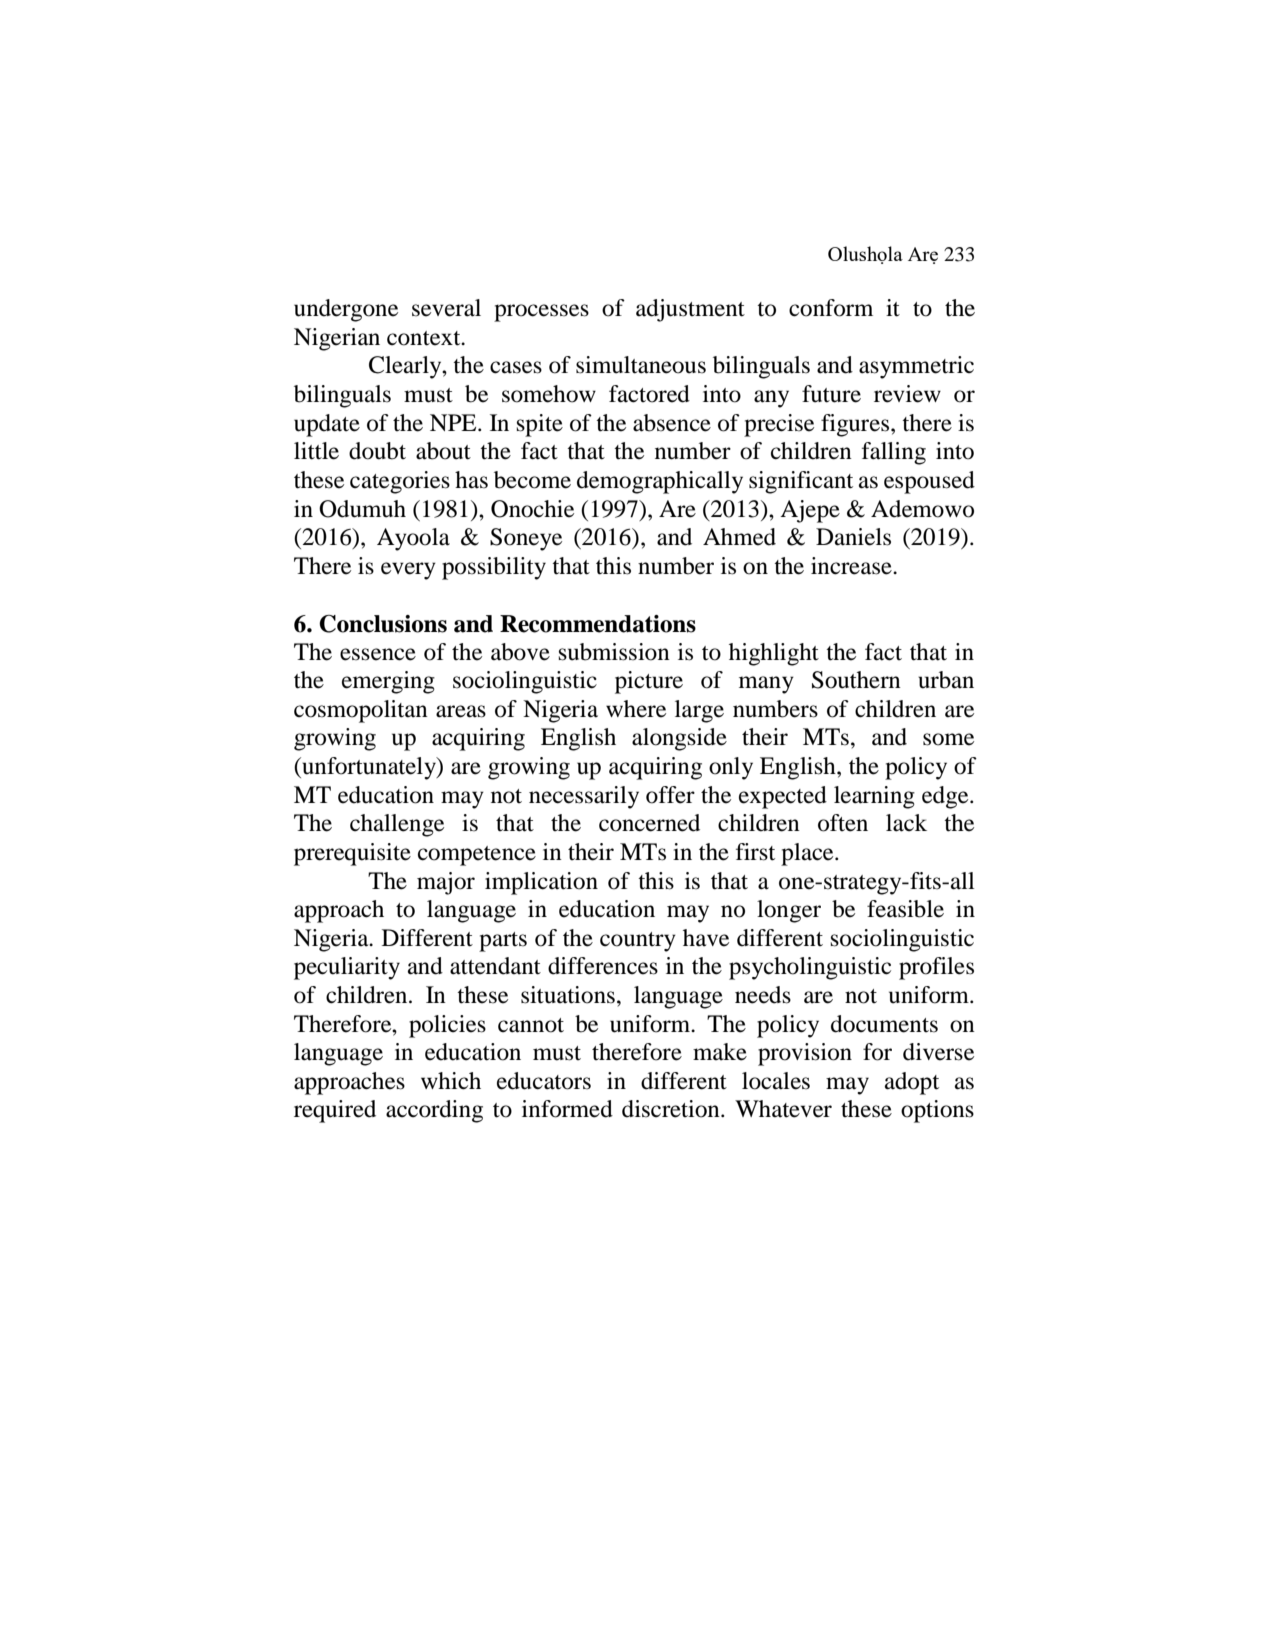  I want to click on simultaneous, so click(641, 365).
